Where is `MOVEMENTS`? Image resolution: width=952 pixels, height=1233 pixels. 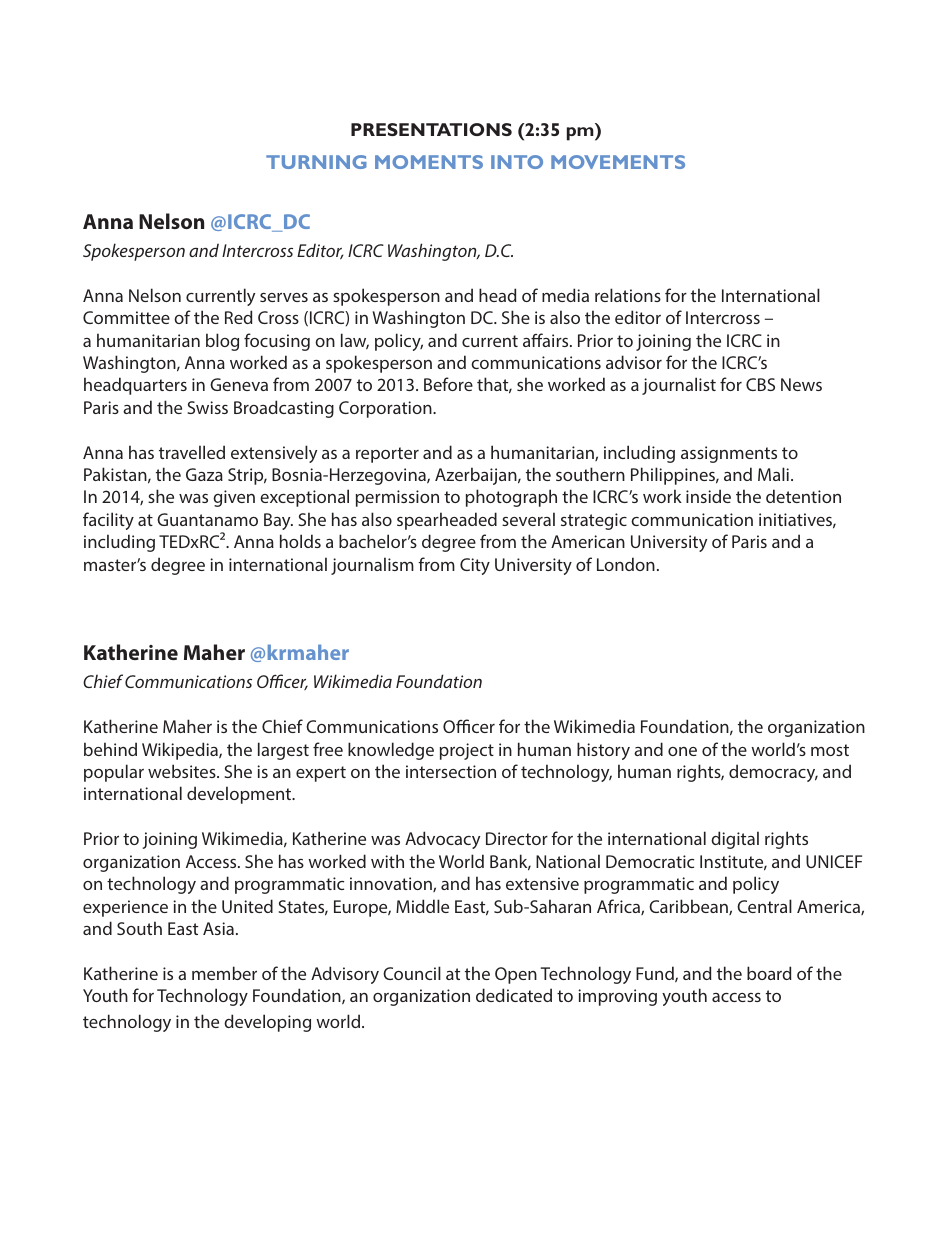 MOVEMENTS is located at coordinates (618, 162).
